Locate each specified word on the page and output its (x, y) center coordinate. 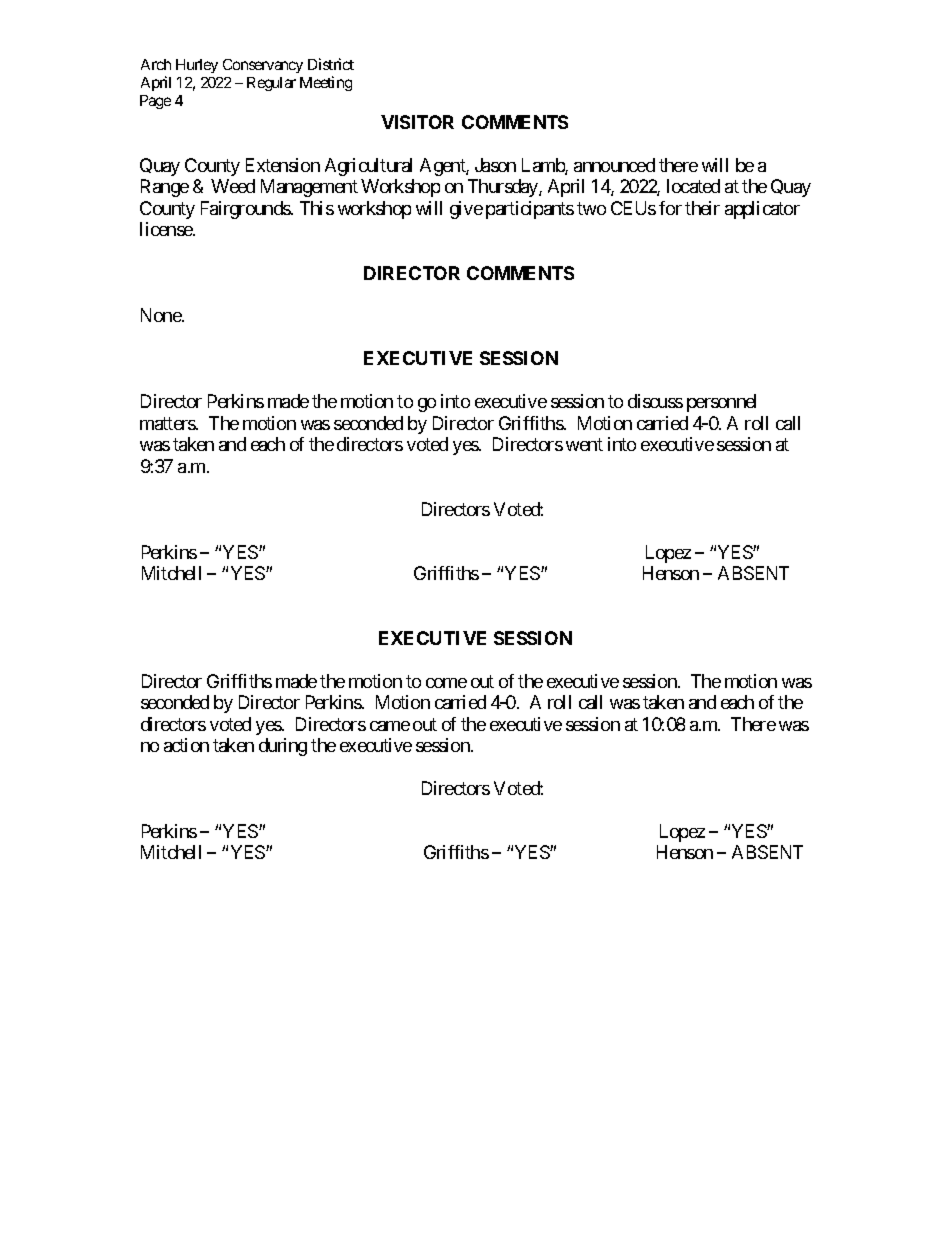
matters (168, 423)
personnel (721, 403)
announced (614, 165)
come (446, 683)
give (466, 210)
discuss (655, 401)
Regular (271, 84)
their (702, 208)
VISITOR (417, 122)
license (167, 229)
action (186, 745)
